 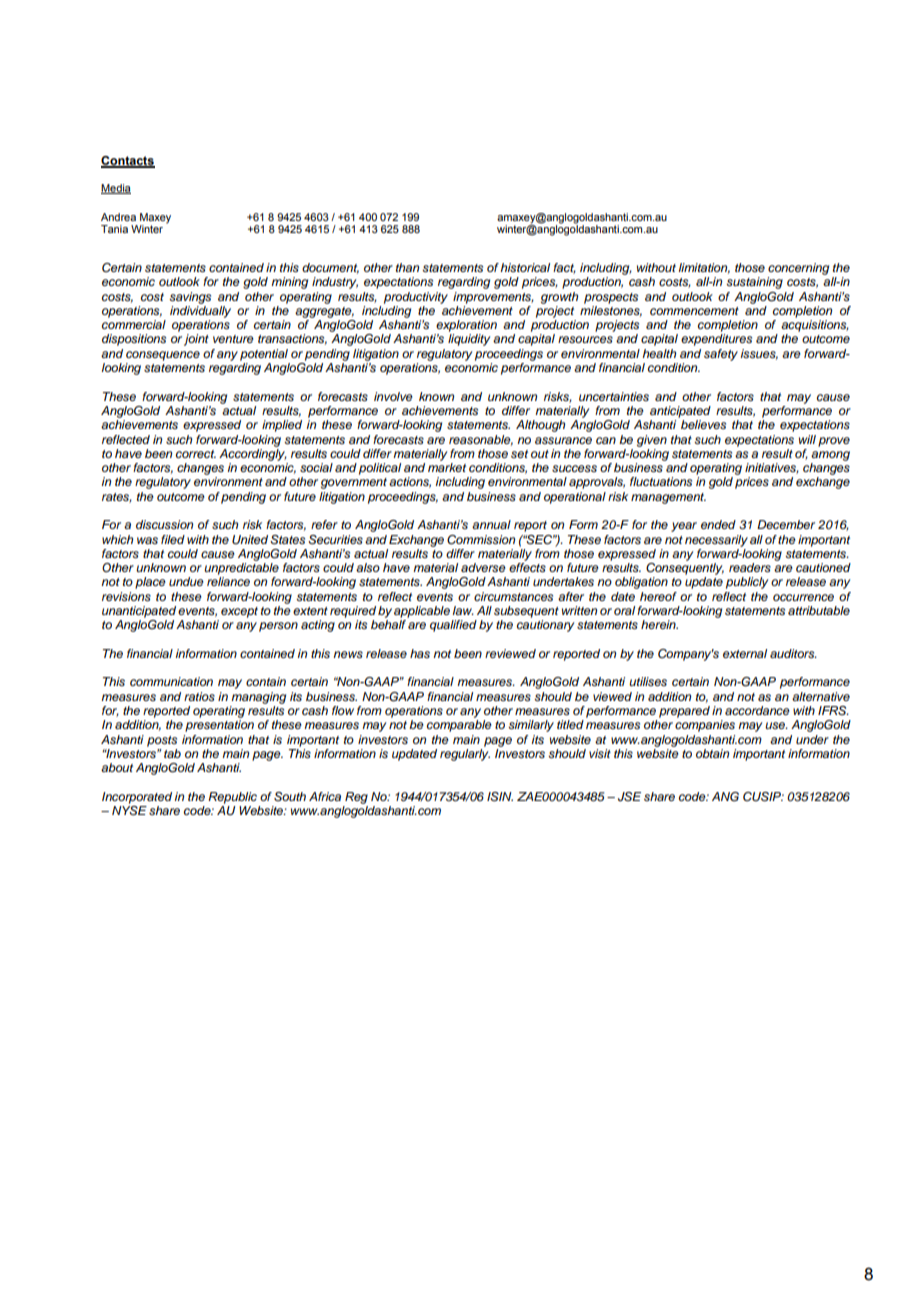 What do you see at coordinates (196, 454) in the document?
I see `correct` at bounding box center [196, 454].
